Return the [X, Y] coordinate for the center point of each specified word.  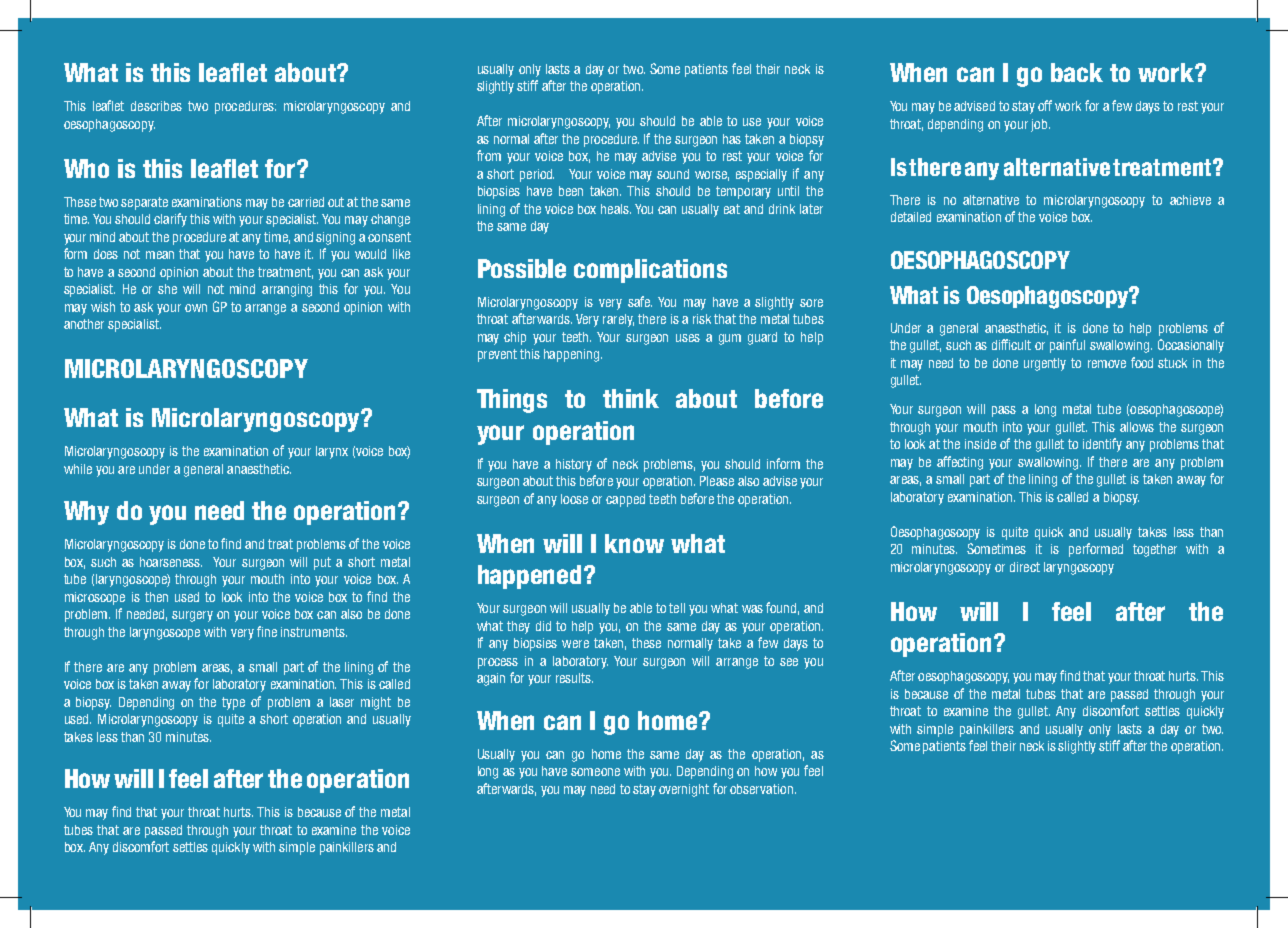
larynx [332, 452]
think [631, 398]
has [732, 139]
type [233, 703]
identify [1102, 445]
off [1045, 105]
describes [156, 106]
